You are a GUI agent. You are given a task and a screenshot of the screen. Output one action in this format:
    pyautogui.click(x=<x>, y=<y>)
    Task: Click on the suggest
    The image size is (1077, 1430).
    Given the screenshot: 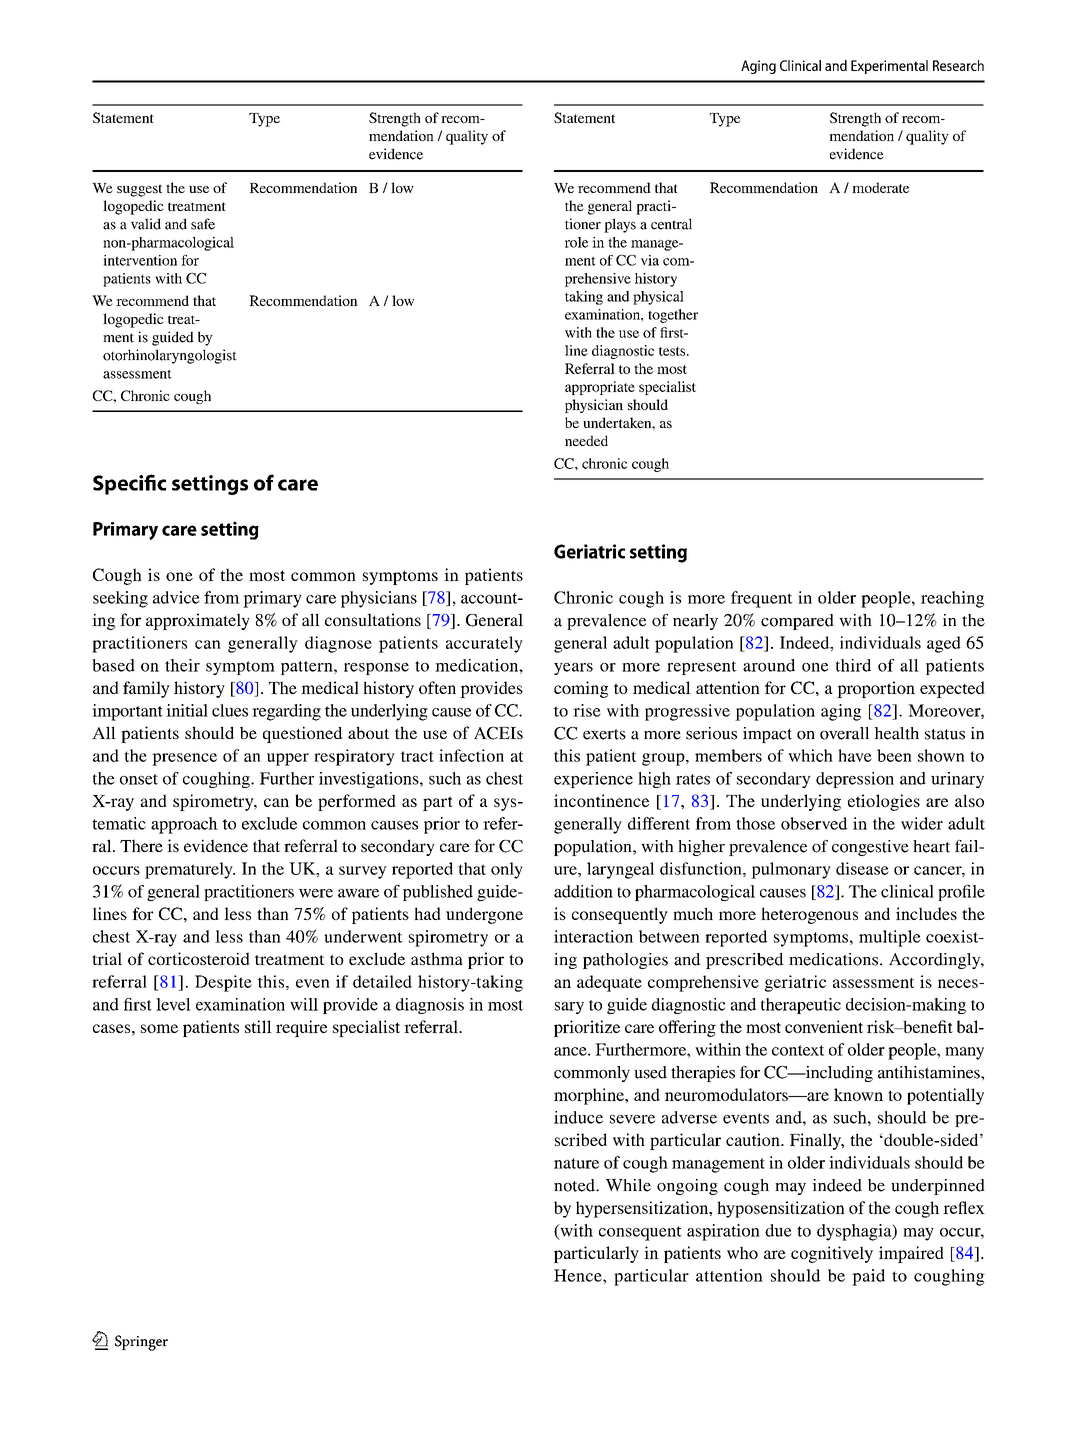 What is the action you would take?
    pyautogui.click(x=139, y=190)
